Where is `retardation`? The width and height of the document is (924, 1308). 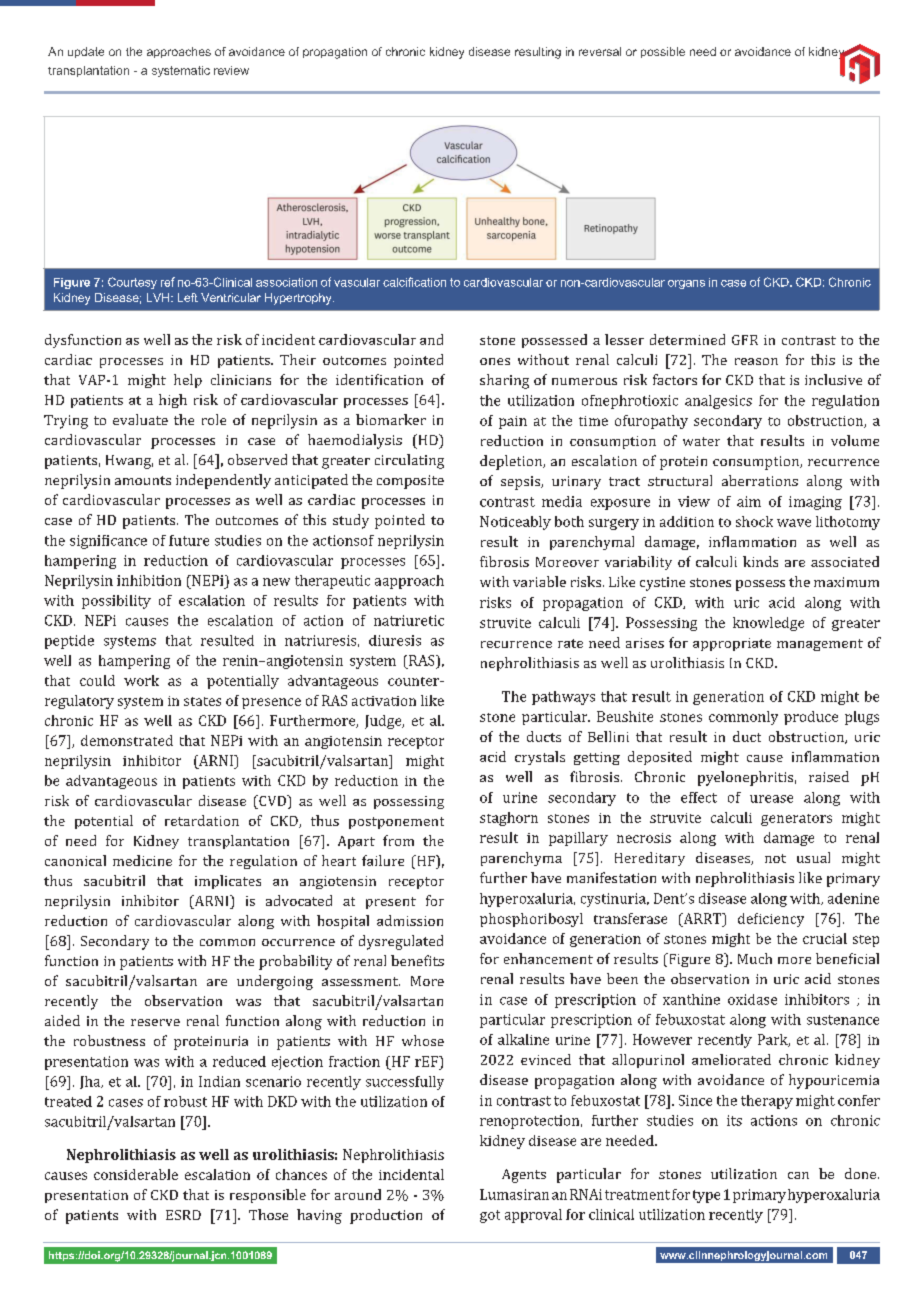
retardation is located at coordinates (202, 820).
